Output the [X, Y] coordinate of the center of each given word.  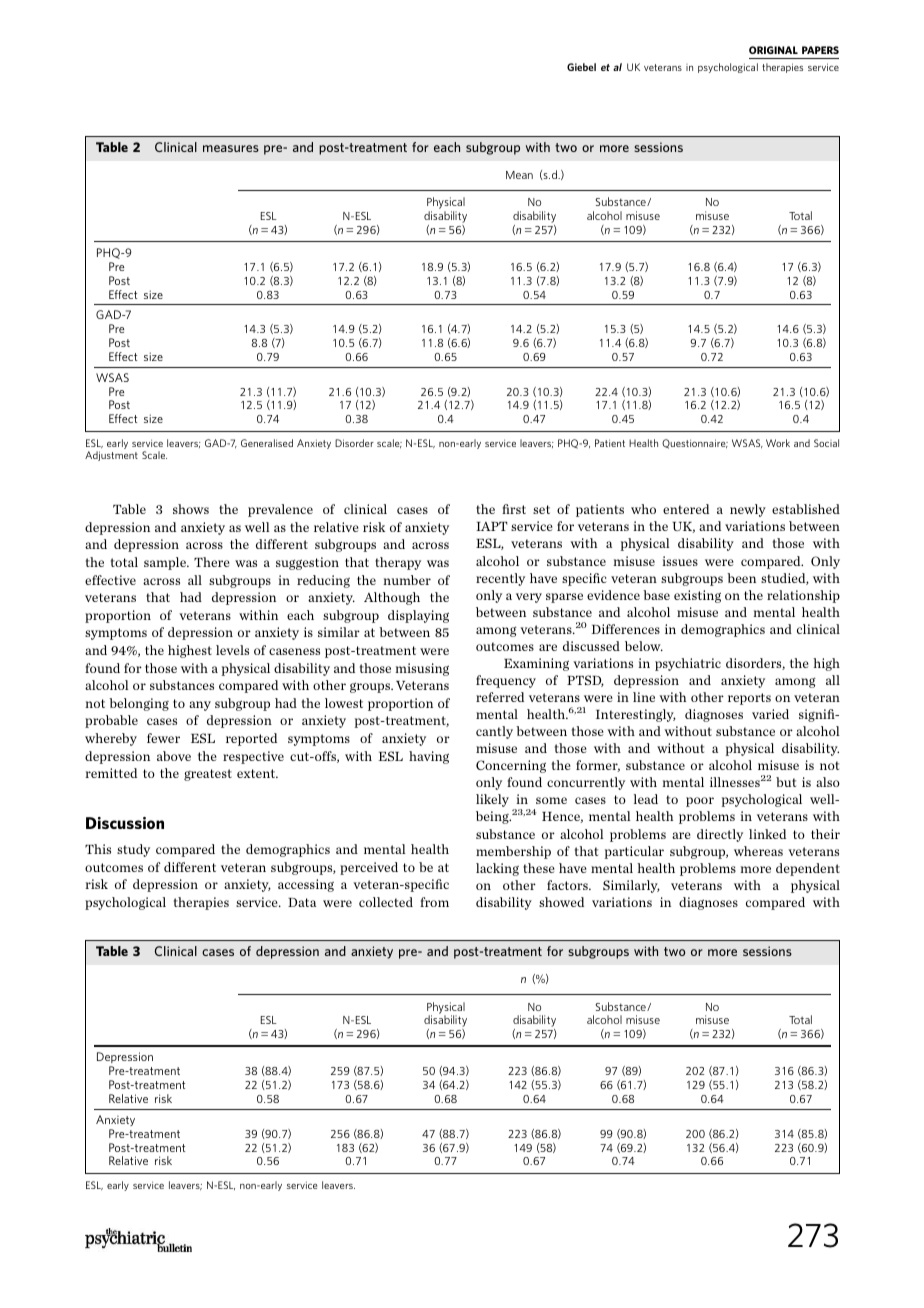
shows [191, 509]
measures [231, 148]
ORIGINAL [773, 50]
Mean [519, 175]
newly [748, 510]
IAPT [492, 526]
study [133, 850]
